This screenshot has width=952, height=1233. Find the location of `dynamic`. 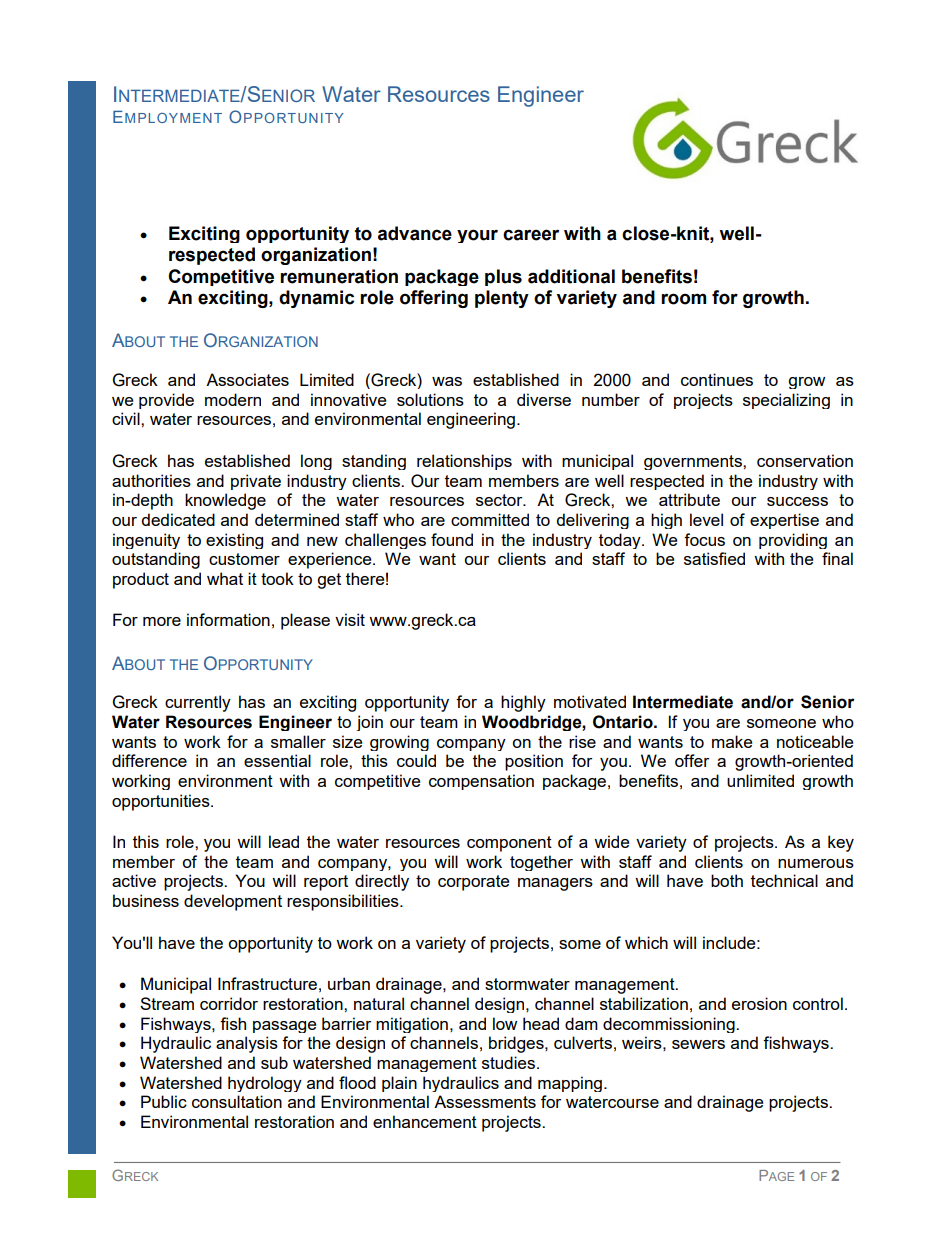

dynamic is located at coordinates (316, 299).
